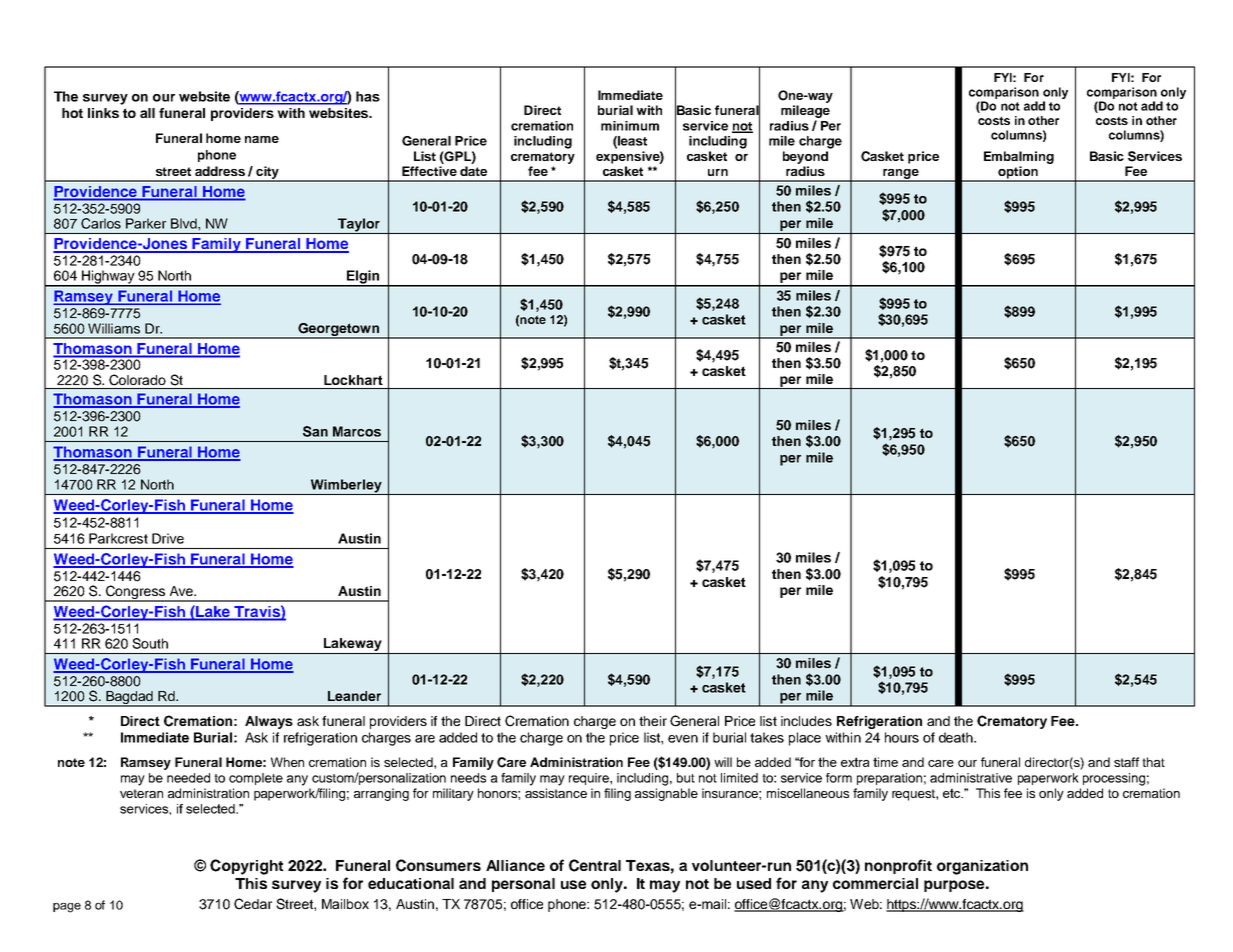 The image size is (1233, 952). What do you see at coordinates (247, 867) in the screenshot?
I see `Copyright` at bounding box center [247, 867].
